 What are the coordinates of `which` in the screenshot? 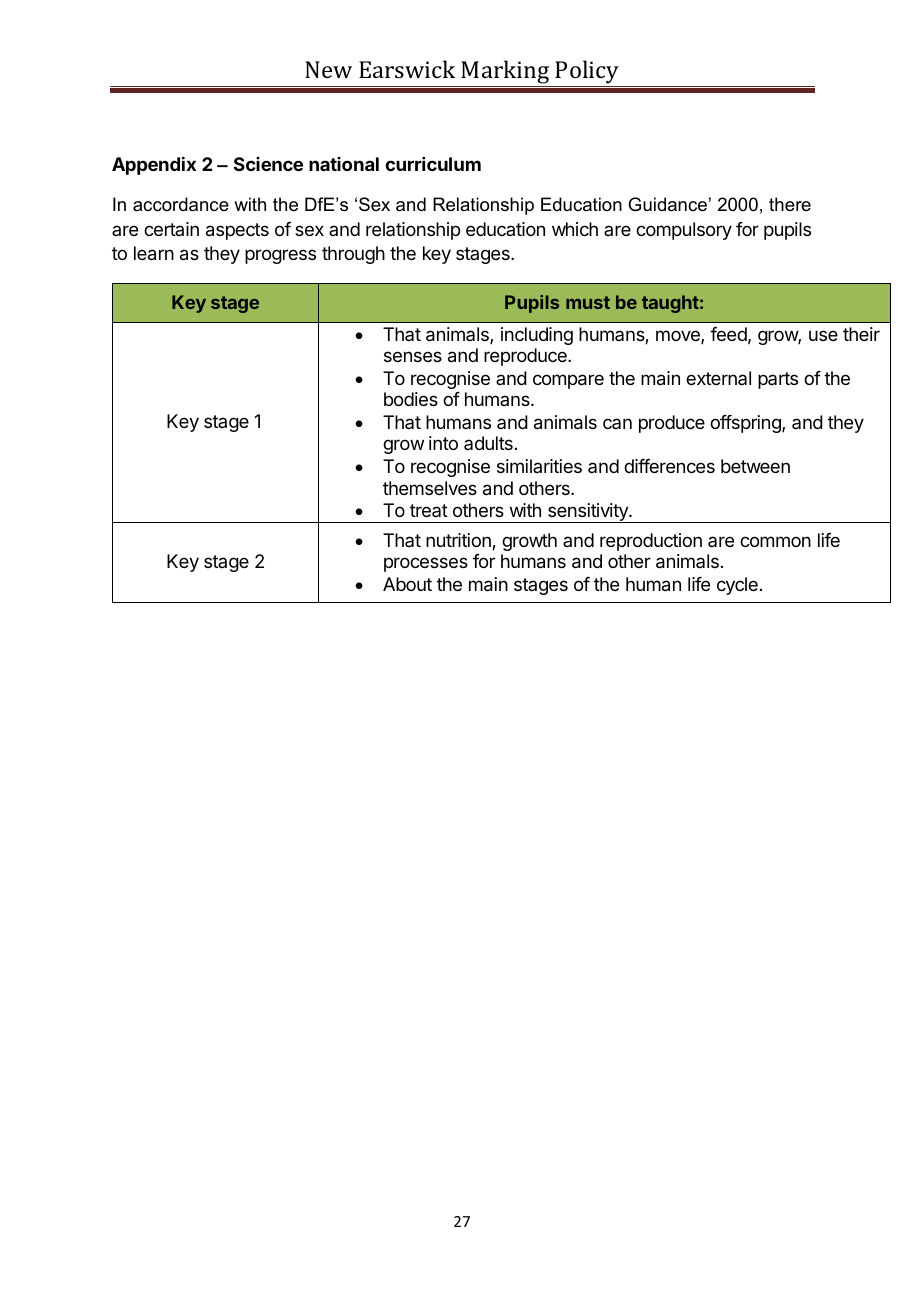 It's located at (575, 229).
